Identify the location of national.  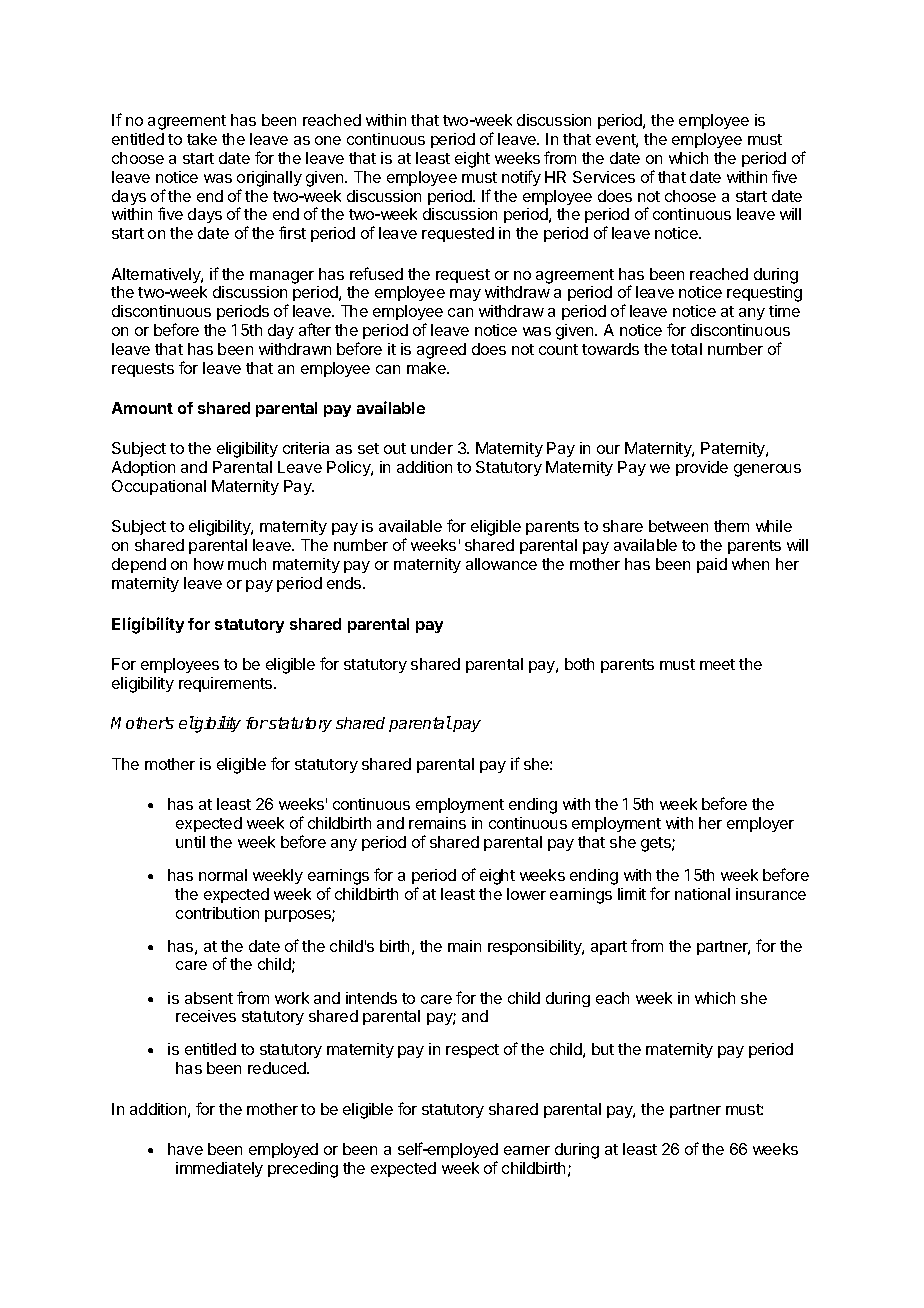
(702, 894).
